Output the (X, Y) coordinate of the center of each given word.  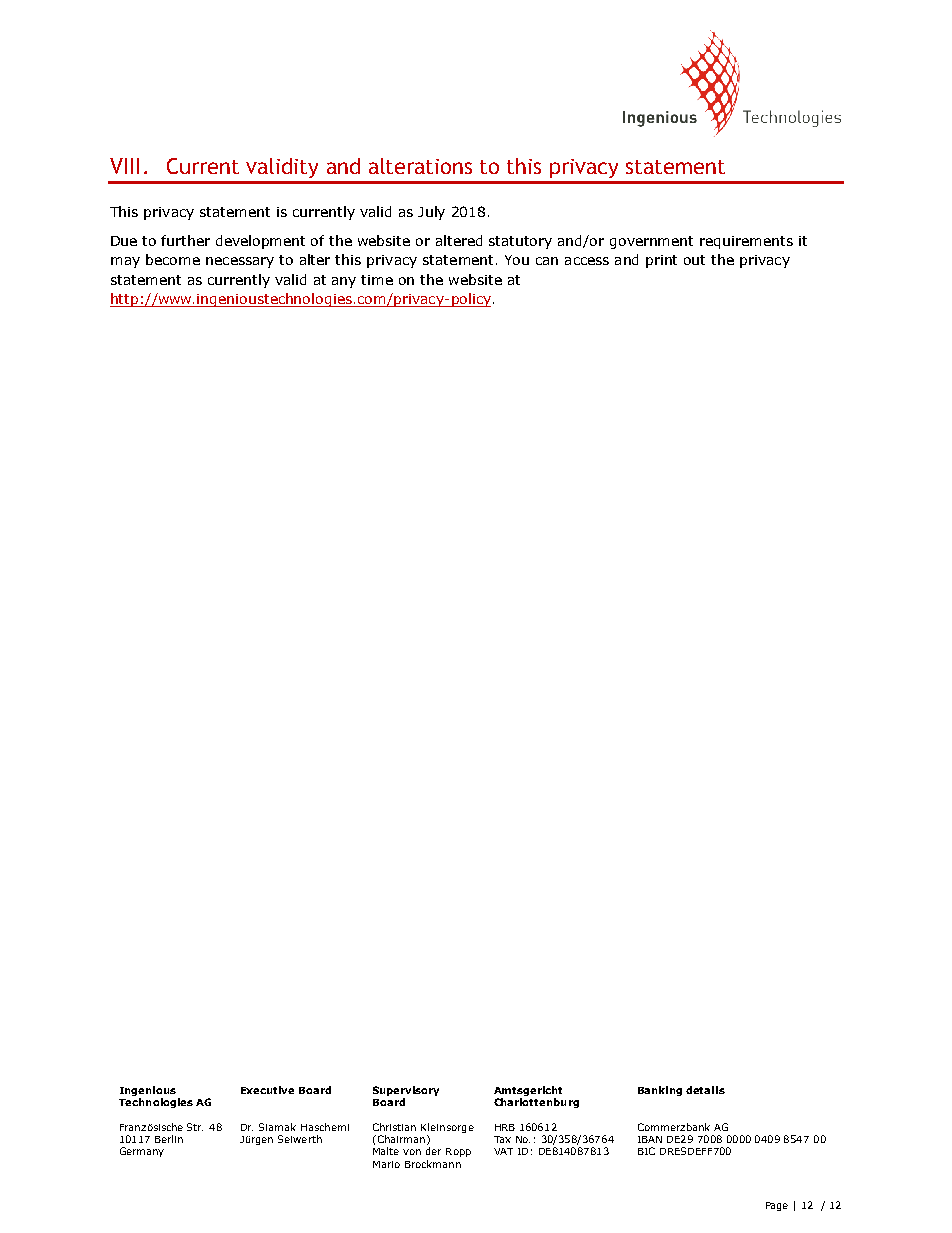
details (705, 1090)
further (185, 240)
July (431, 213)
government (651, 242)
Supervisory (406, 1091)
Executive (267, 1090)
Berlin (169, 1139)
